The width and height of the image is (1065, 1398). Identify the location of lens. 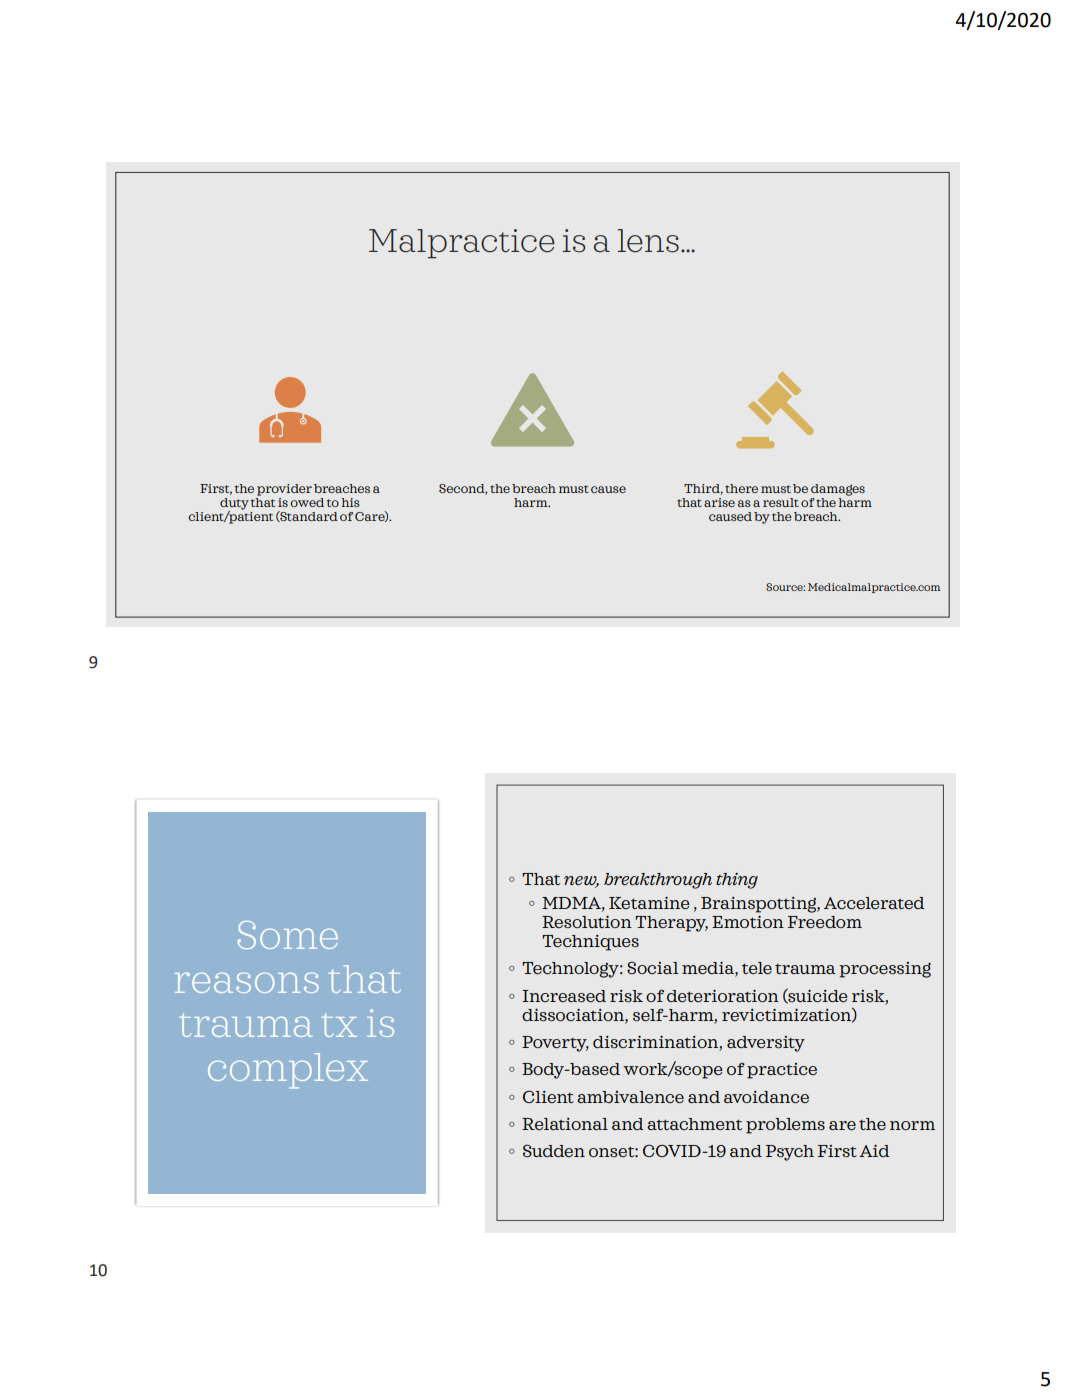
(648, 241).
